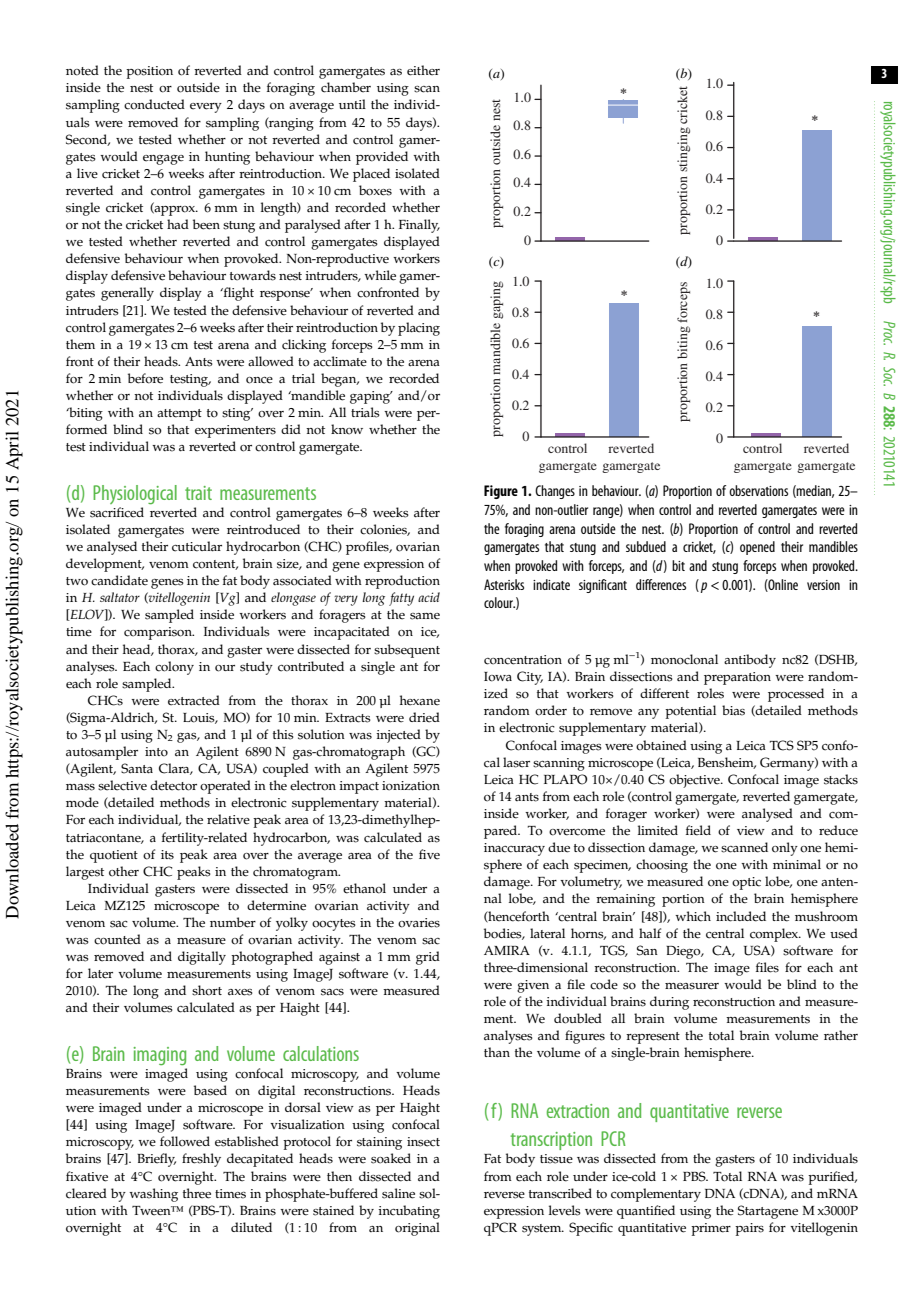  What do you see at coordinates (156, 752) in the screenshot?
I see `into` at bounding box center [156, 752].
